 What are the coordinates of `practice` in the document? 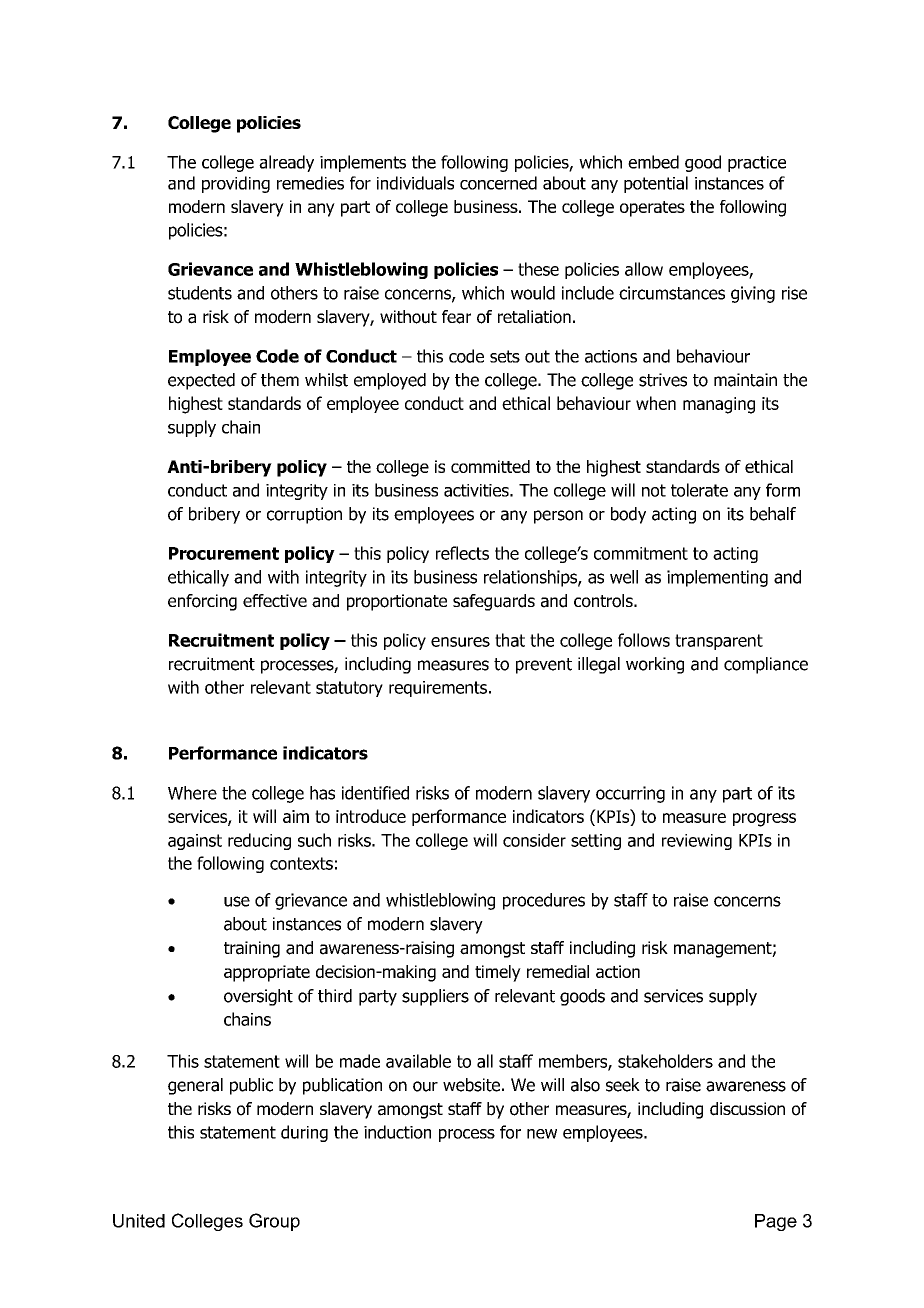 It's located at (757, 164).
